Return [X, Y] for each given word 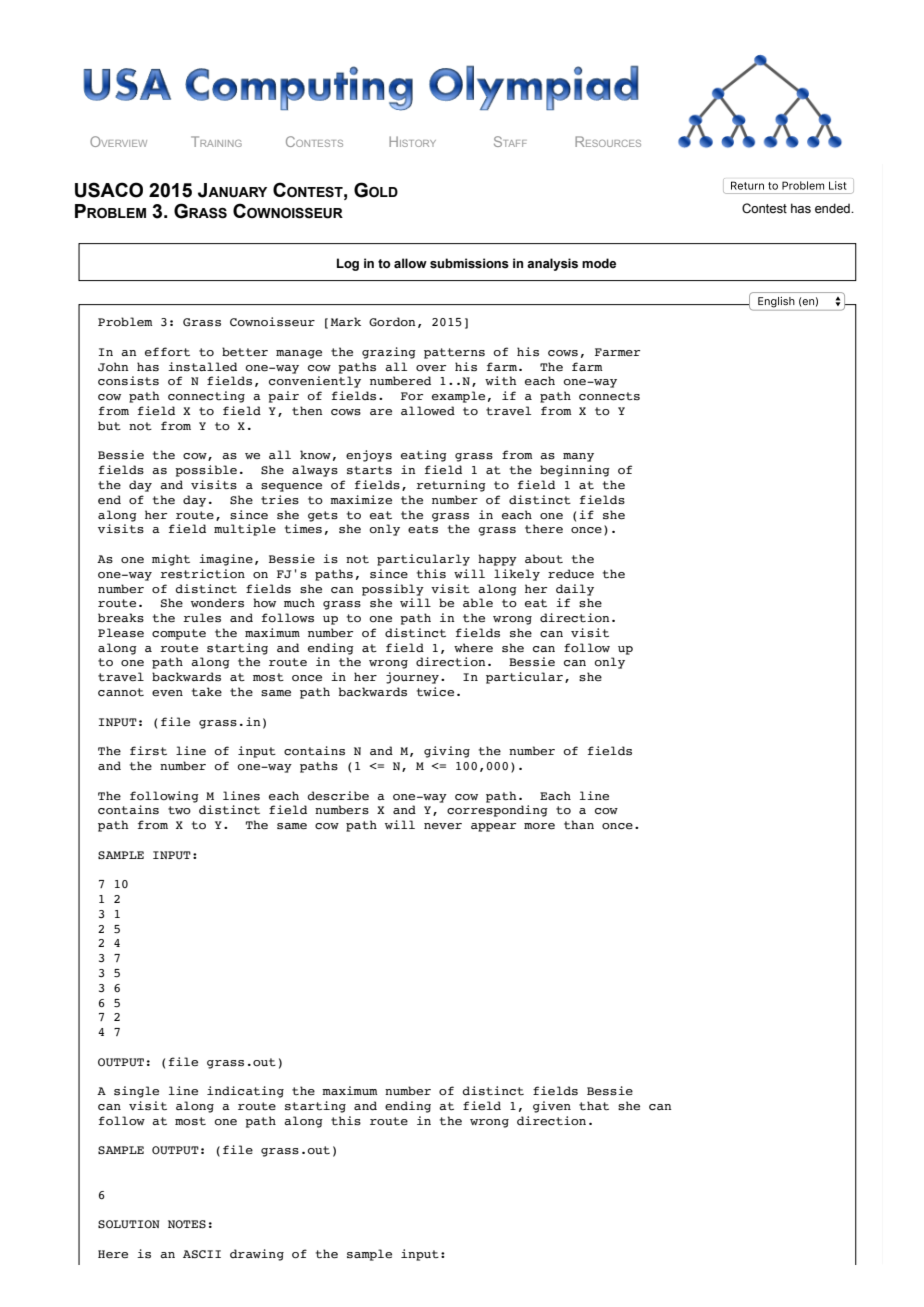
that [594, 1106]
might [171, 560]
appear [493, 827]
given [552, 1107]
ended [833, 208]
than [579, 824]
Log [348, 264]
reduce [571, 574]
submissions [469, 263]
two [179, 810]
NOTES [187, 1224]
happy [497, 560]
